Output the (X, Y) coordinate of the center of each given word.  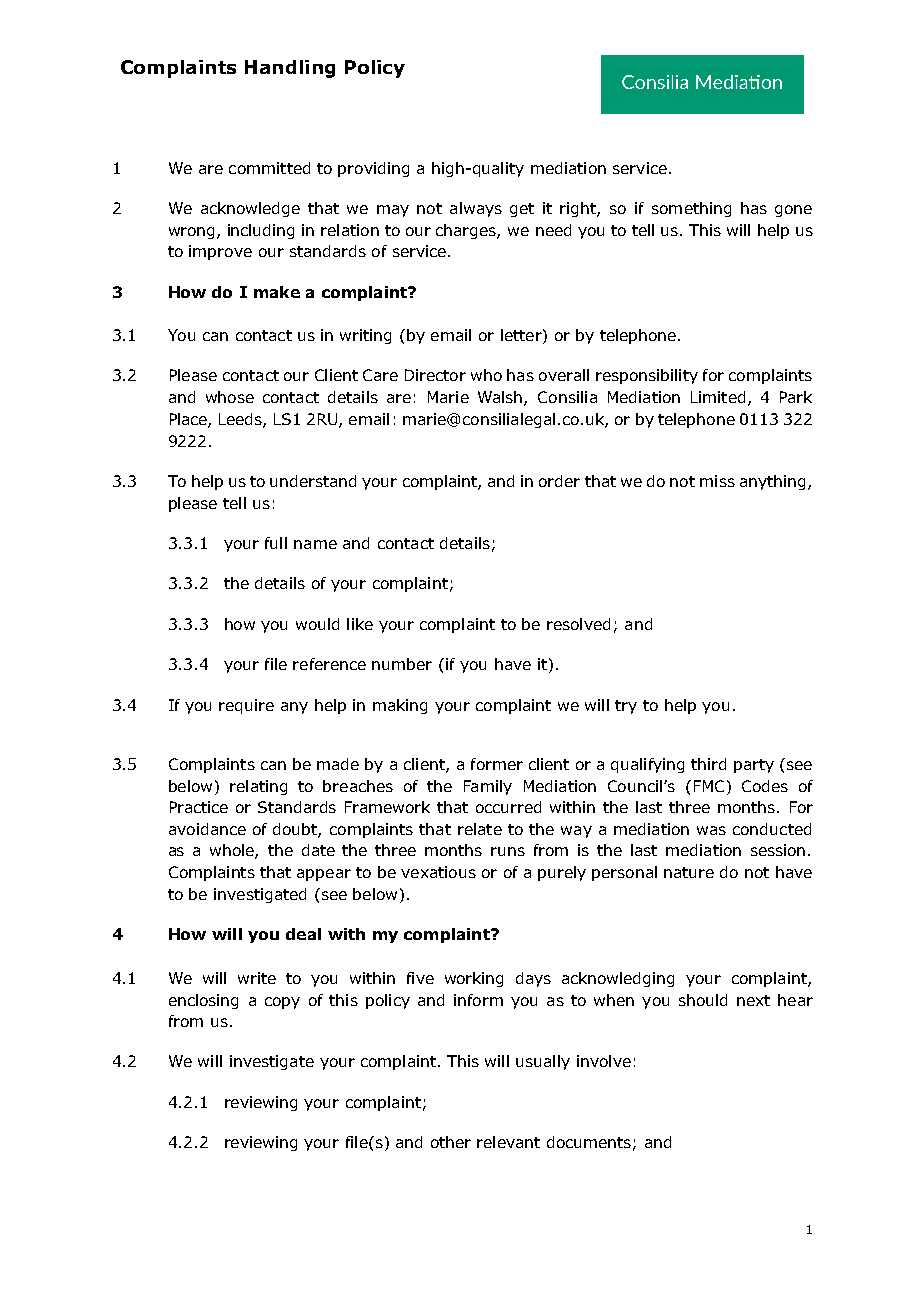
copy (282, 1003)
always (476, 209)
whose (230, 397)
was (711, 830)
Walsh (501, 398)
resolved (578, 624)
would (317, 624)
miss (717, 481)
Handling (290, 69)
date (318, 850)
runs (508, 851)
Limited (718, 397)
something (691, 209)
